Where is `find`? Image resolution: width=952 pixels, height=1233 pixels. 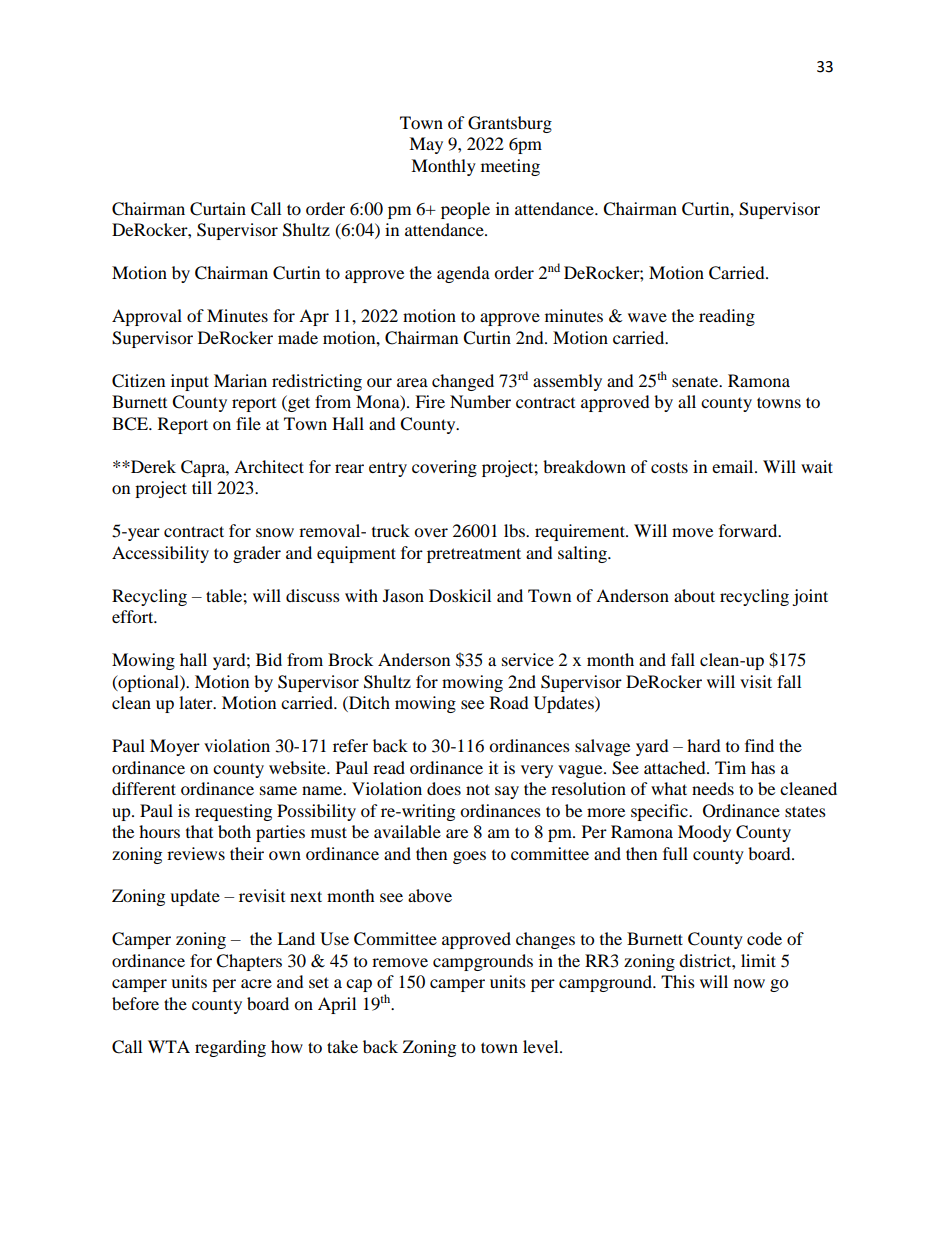 find is located at coordinates (759, 745).
